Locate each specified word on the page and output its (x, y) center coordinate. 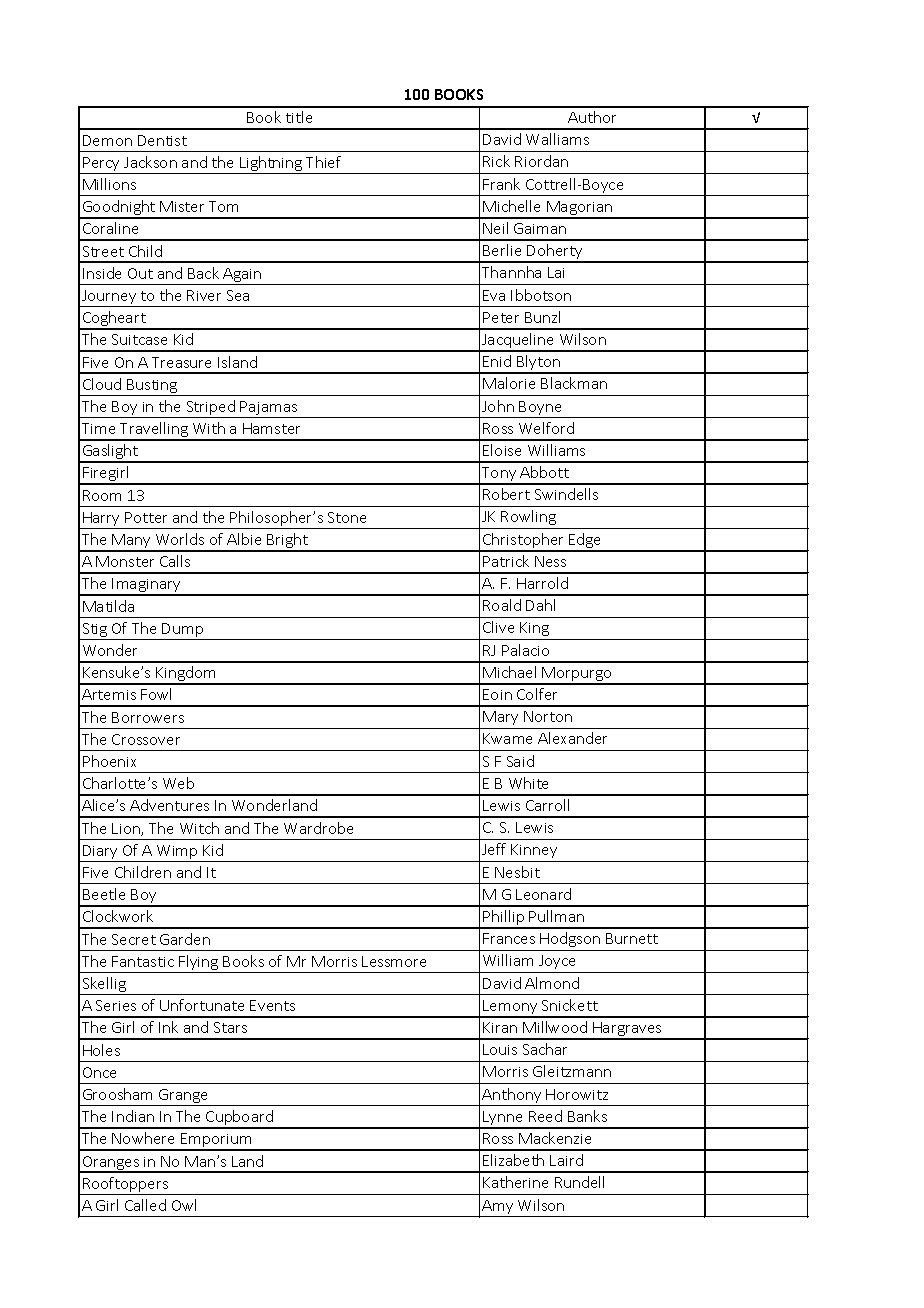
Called (145, 1205)
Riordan (541, 161)
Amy (498, 1208)
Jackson (150, 162)
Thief (323, 162)
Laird (566, 1160)
